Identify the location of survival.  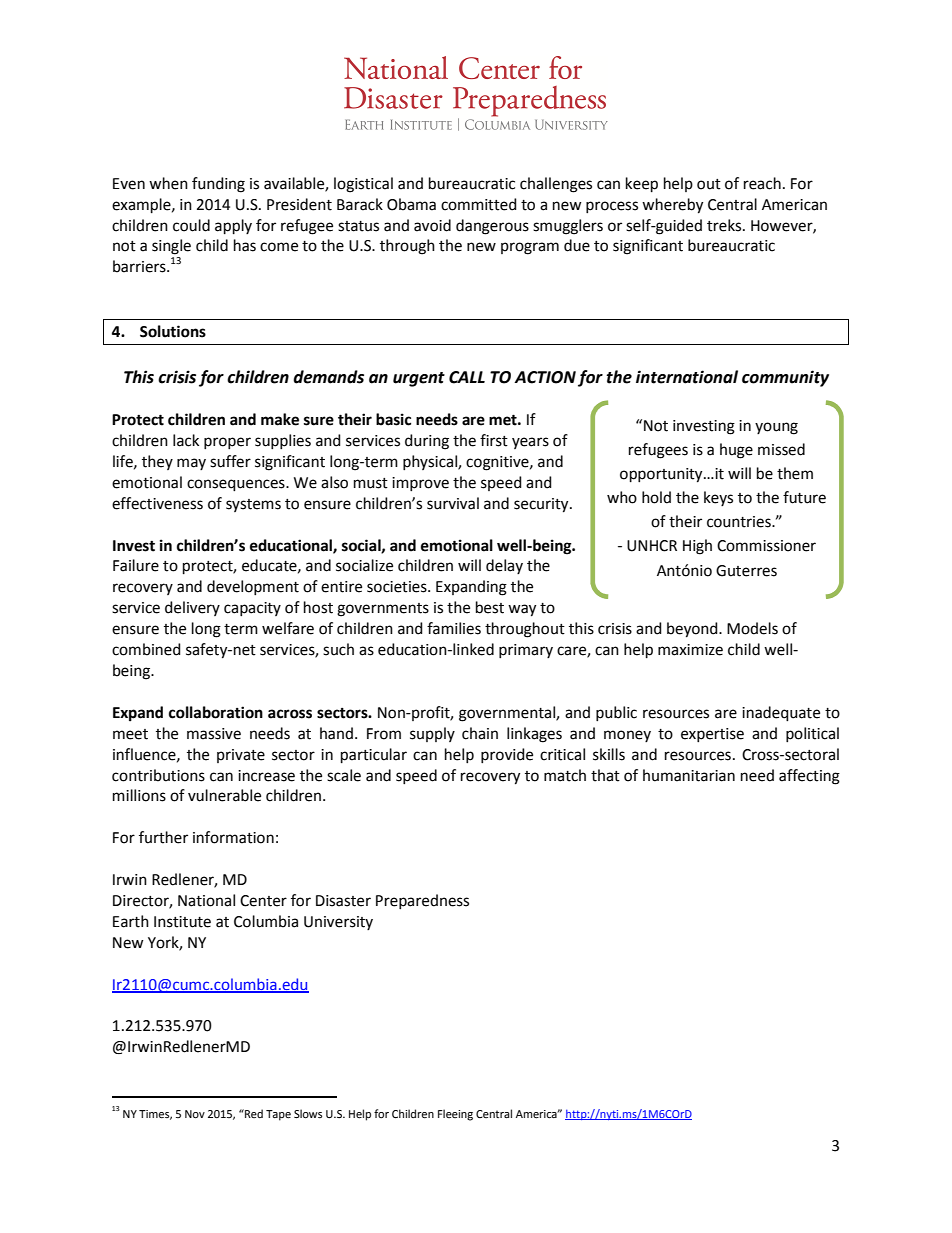
(453, 503).
